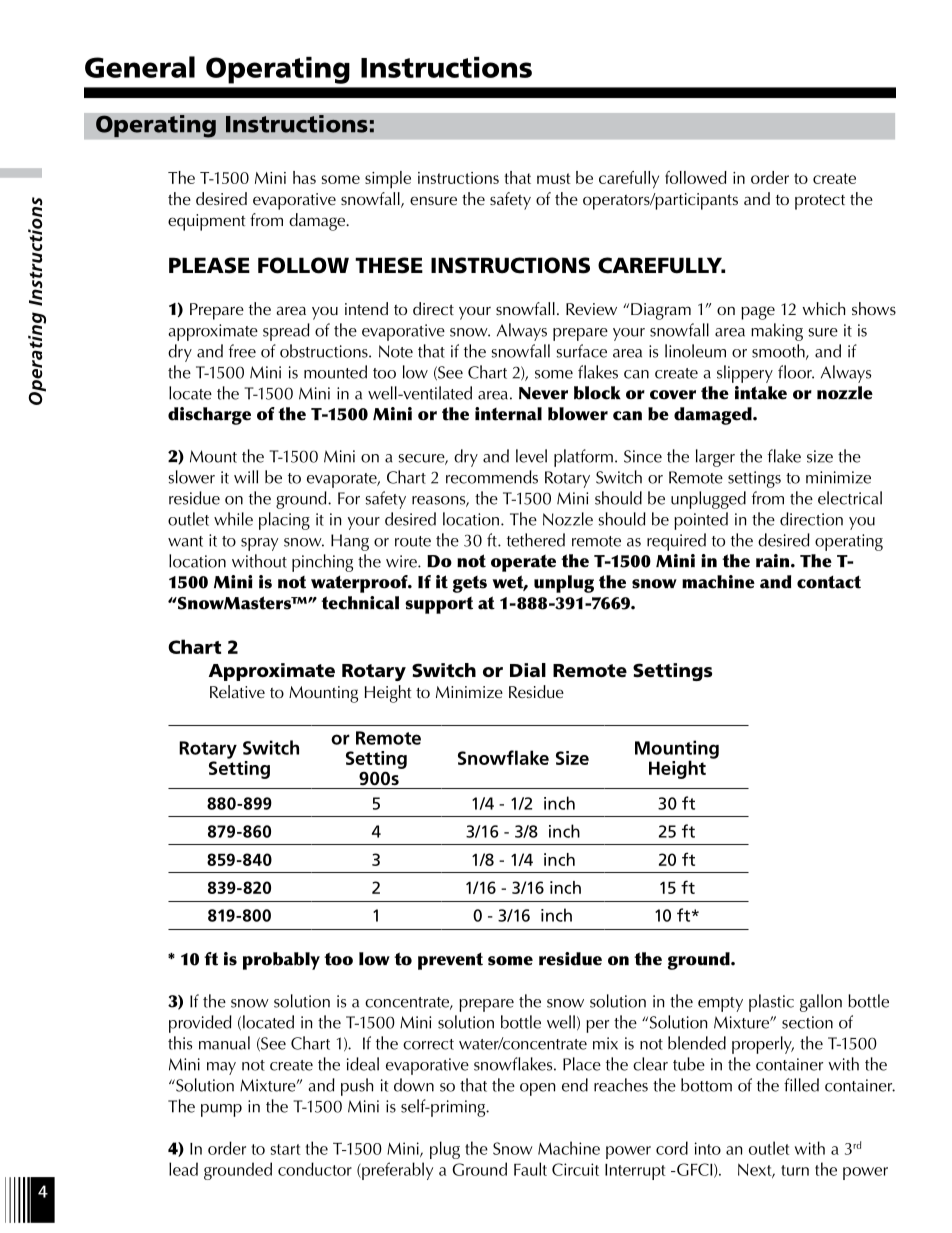 This image has width=952, height=1233. What do you see at coordinates (820, 202) in the image?
I see `protect` at bounding box center [820, 202].
